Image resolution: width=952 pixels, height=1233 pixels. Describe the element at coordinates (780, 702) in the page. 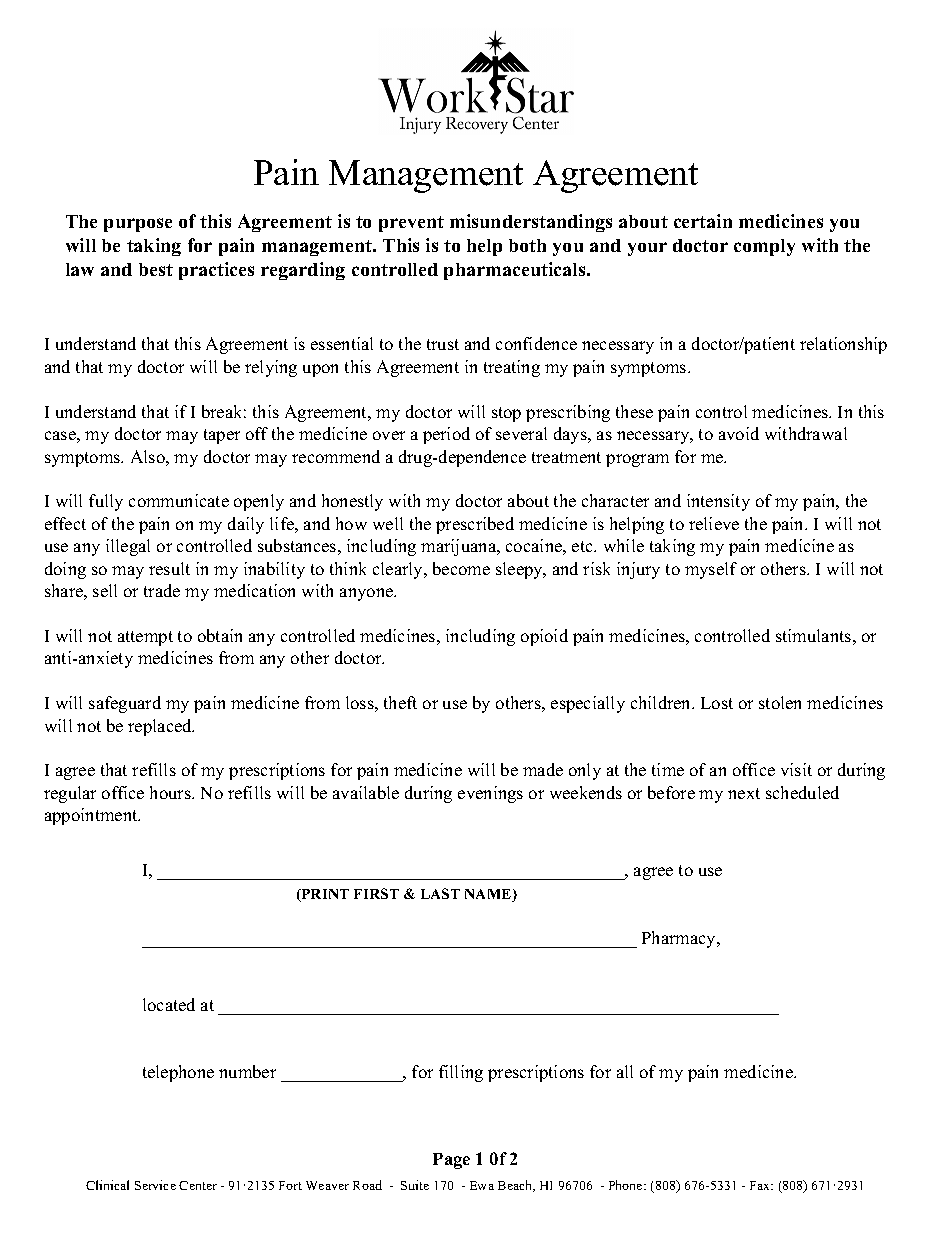

I see `stolen` at that location.
